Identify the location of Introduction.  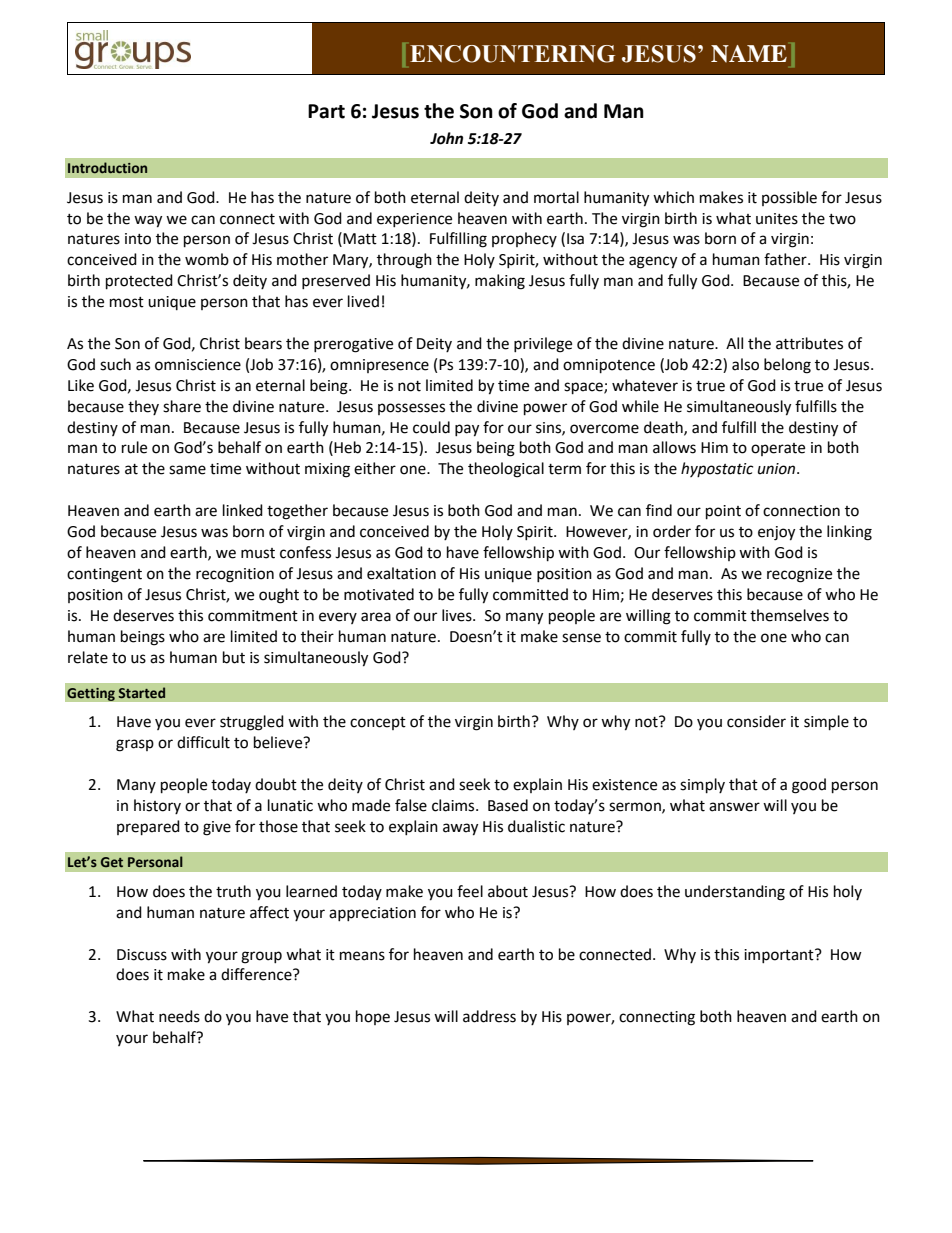
(107, 167).
